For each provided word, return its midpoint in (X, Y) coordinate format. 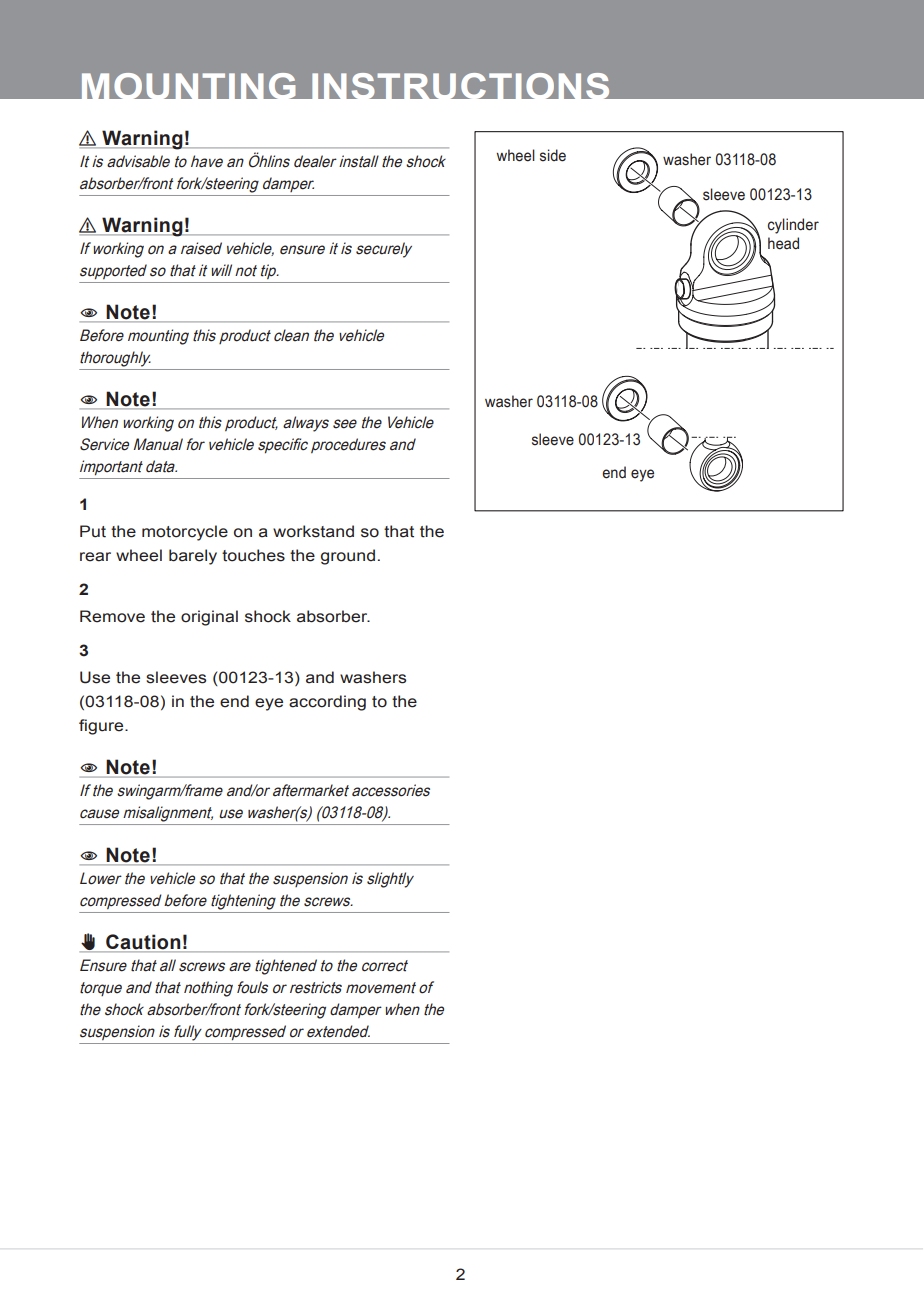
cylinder (793, 226)
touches (253, 555)
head (783, 243)
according (327, 703)
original (209, 618)
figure (102, 727)
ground (348, 557)
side (553, 155)
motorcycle (185, 533)
